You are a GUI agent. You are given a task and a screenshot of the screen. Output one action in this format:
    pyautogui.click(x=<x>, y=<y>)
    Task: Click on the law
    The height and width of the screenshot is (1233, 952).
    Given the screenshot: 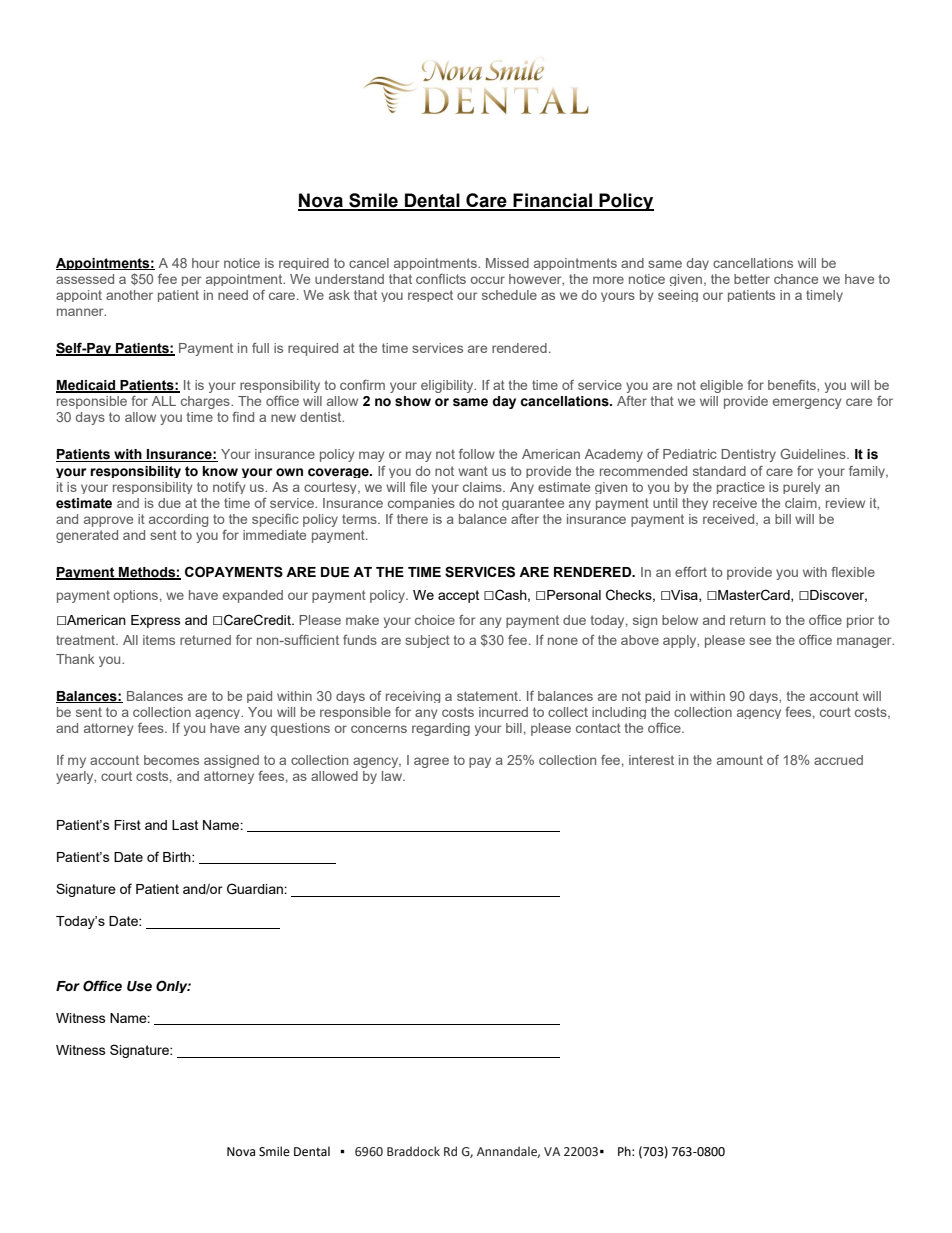 What is the action you would take?
    pyautogui.click(x=393, y=776)
